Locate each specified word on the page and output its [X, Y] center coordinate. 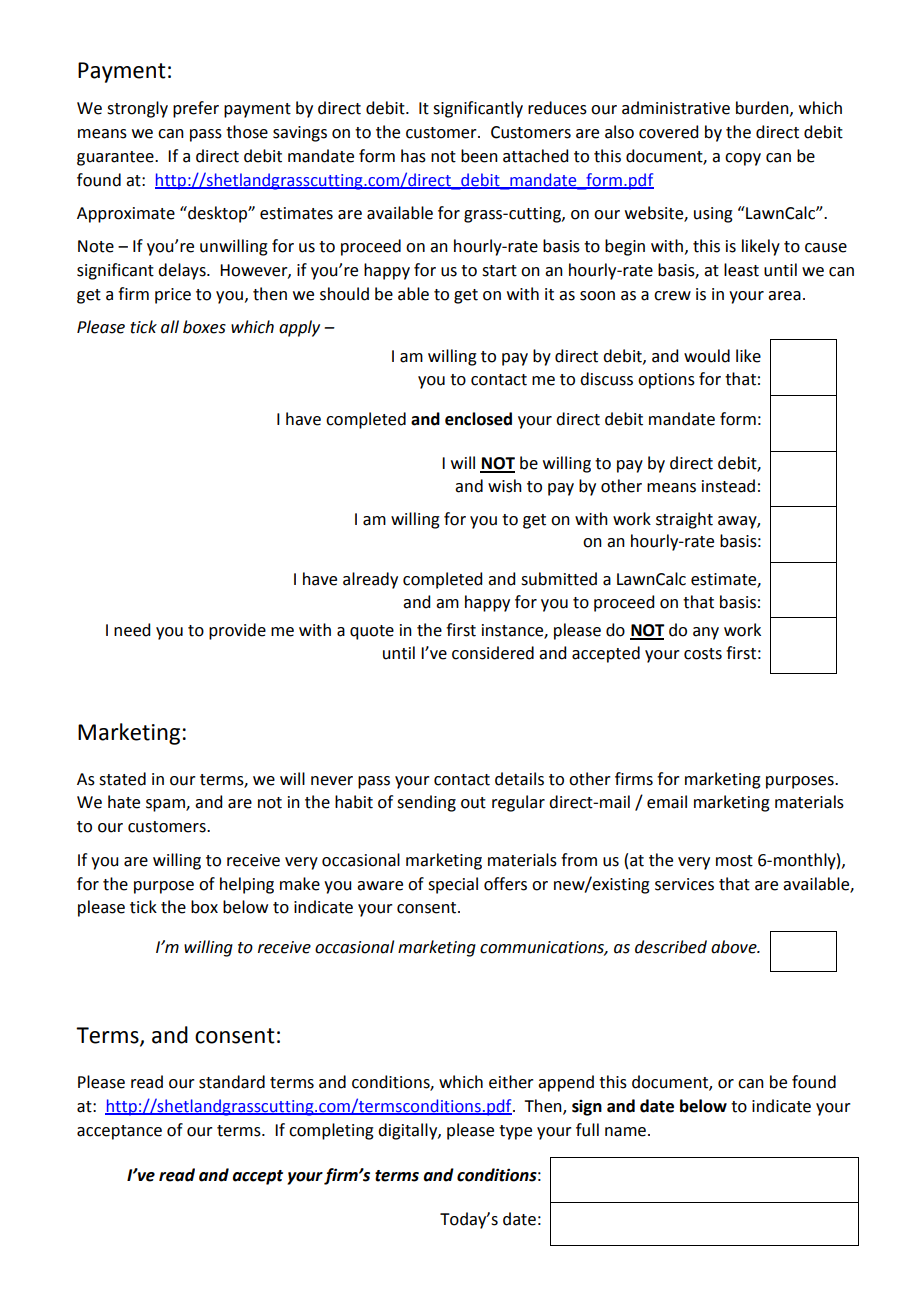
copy [743, 159]
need [132, 630]
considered [493, 653]
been [479, 156]
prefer [196, 109]
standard [232, 1082]
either [511, 1082]
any [706, 633]
